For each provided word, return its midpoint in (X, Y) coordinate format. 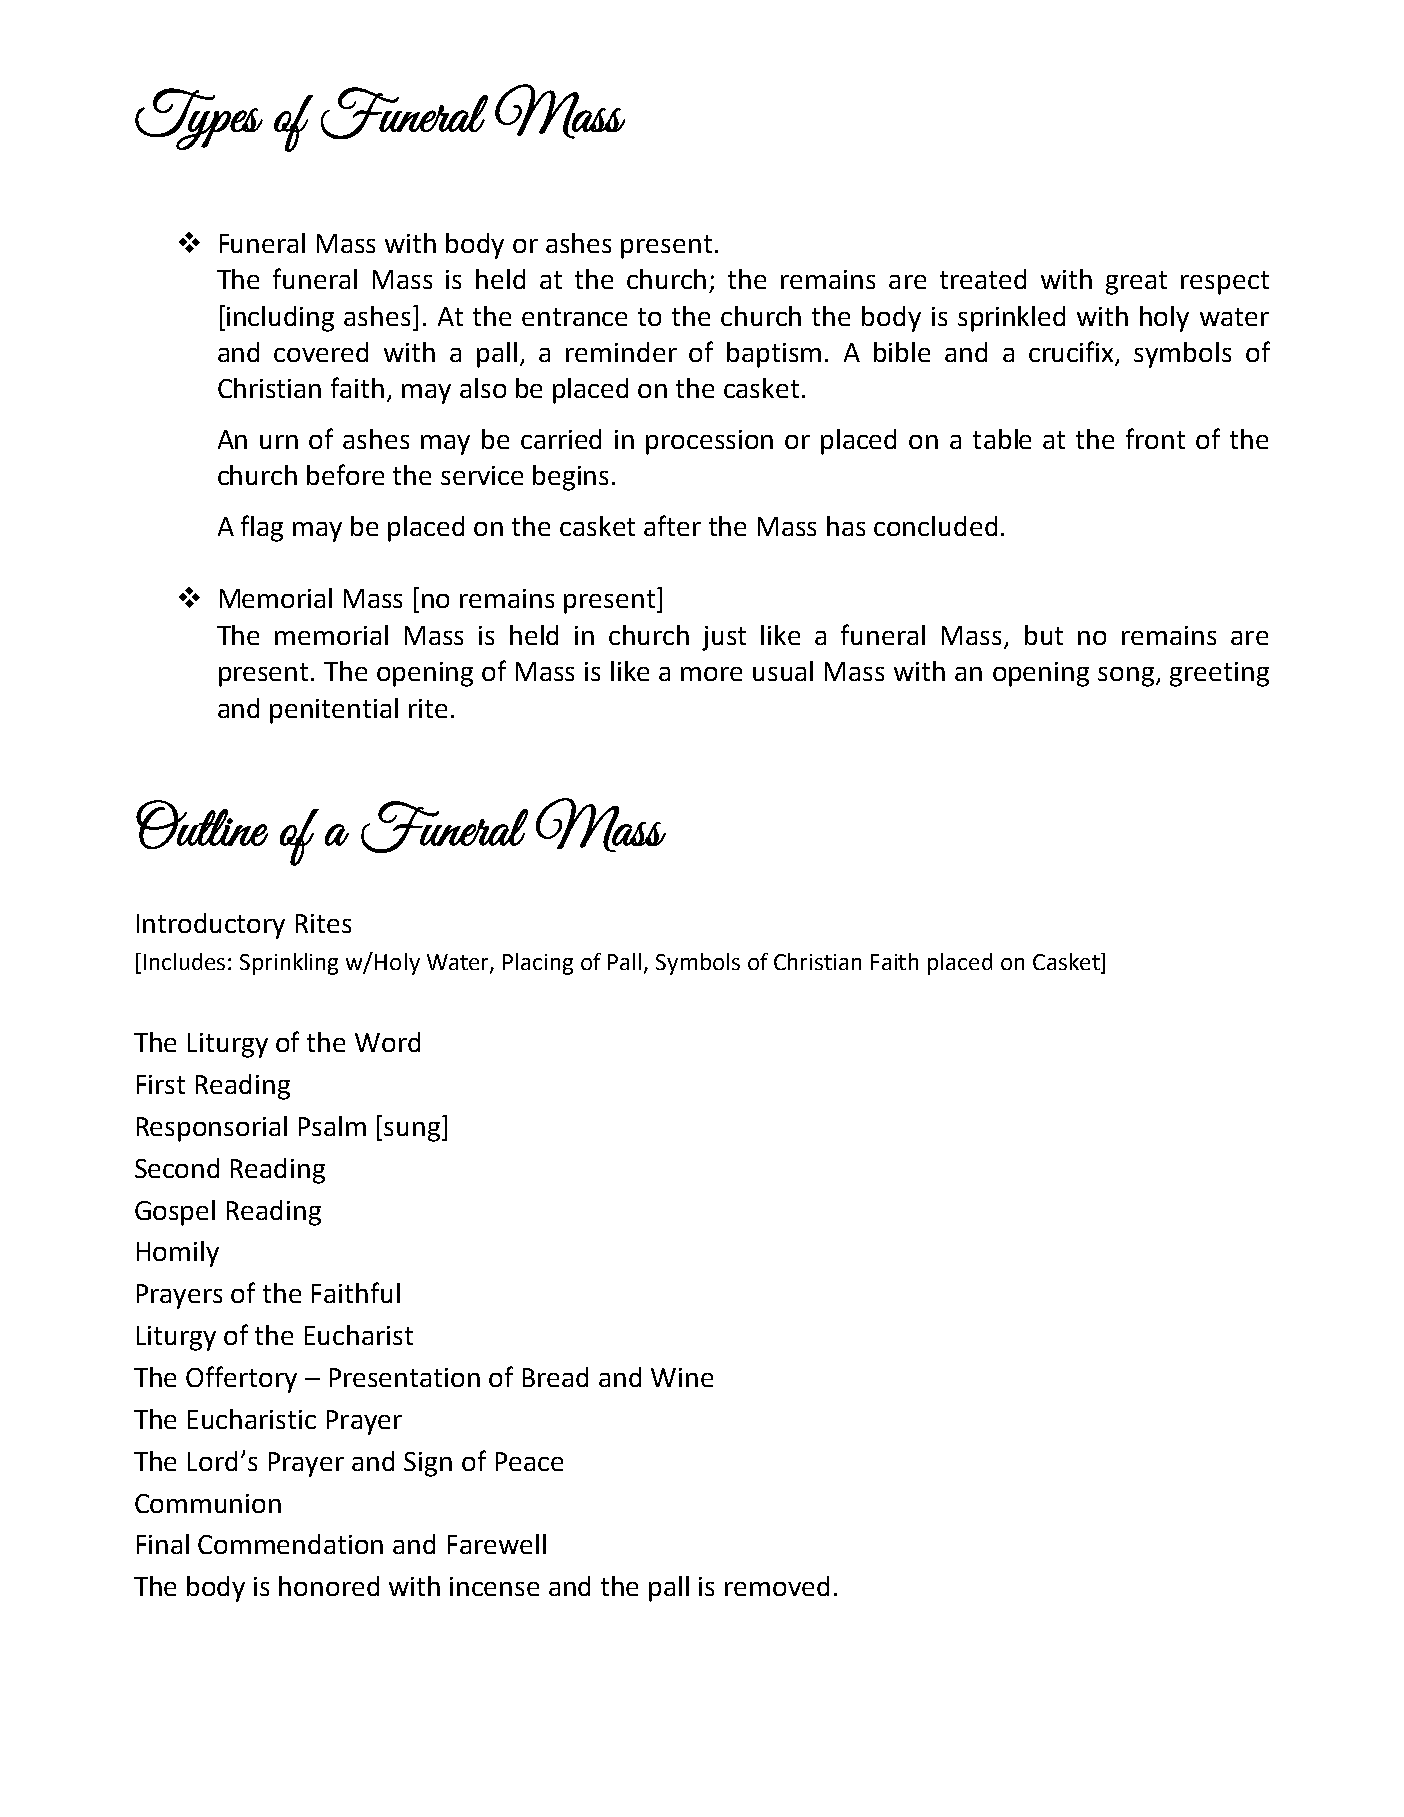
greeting (1219, 674)
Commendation (290, 1544)
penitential (334, 711)
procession (709, 442)
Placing (538, 964)
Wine (682, 1377)
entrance (574, 317)
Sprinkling (289, 964)
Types (199, 119)
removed (777, 1586)
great (1136, 283)
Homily (178, 1254)
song (1126, 677)
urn (279, 442)
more (711, 674)
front (1155, 438)
